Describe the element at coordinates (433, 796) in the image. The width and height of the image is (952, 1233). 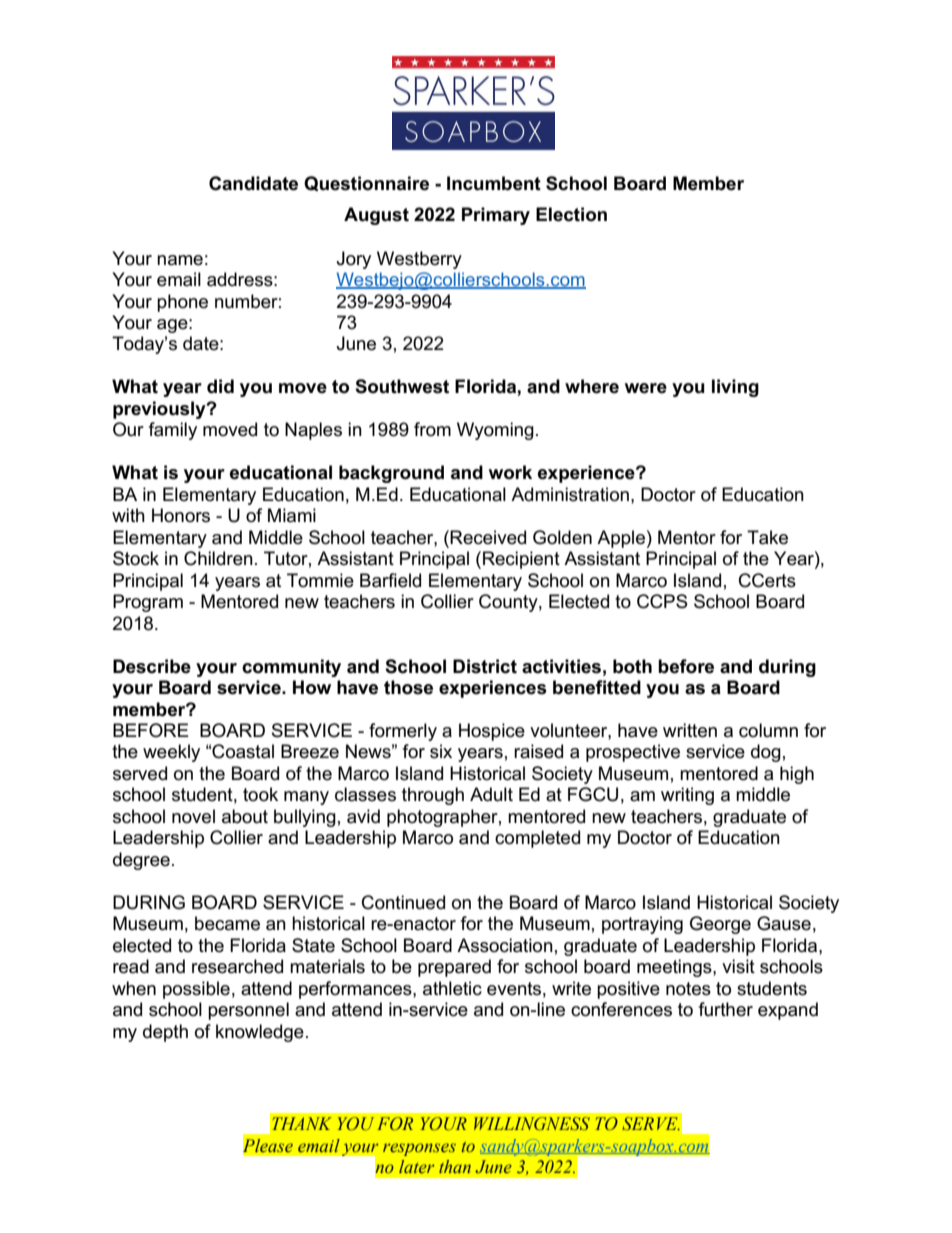
I see `through` at that location.
